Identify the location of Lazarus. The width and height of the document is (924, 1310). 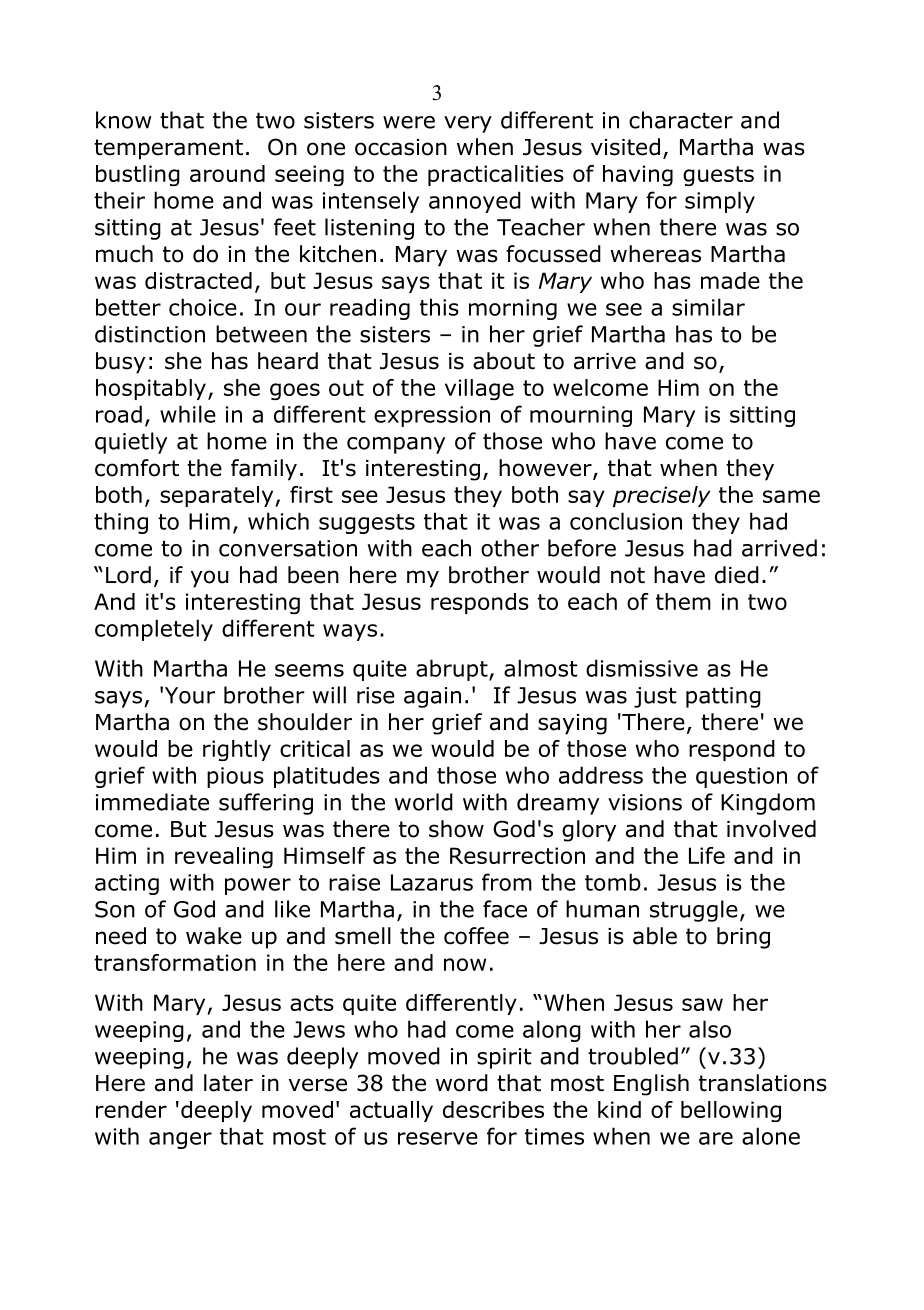
(432, 882).
